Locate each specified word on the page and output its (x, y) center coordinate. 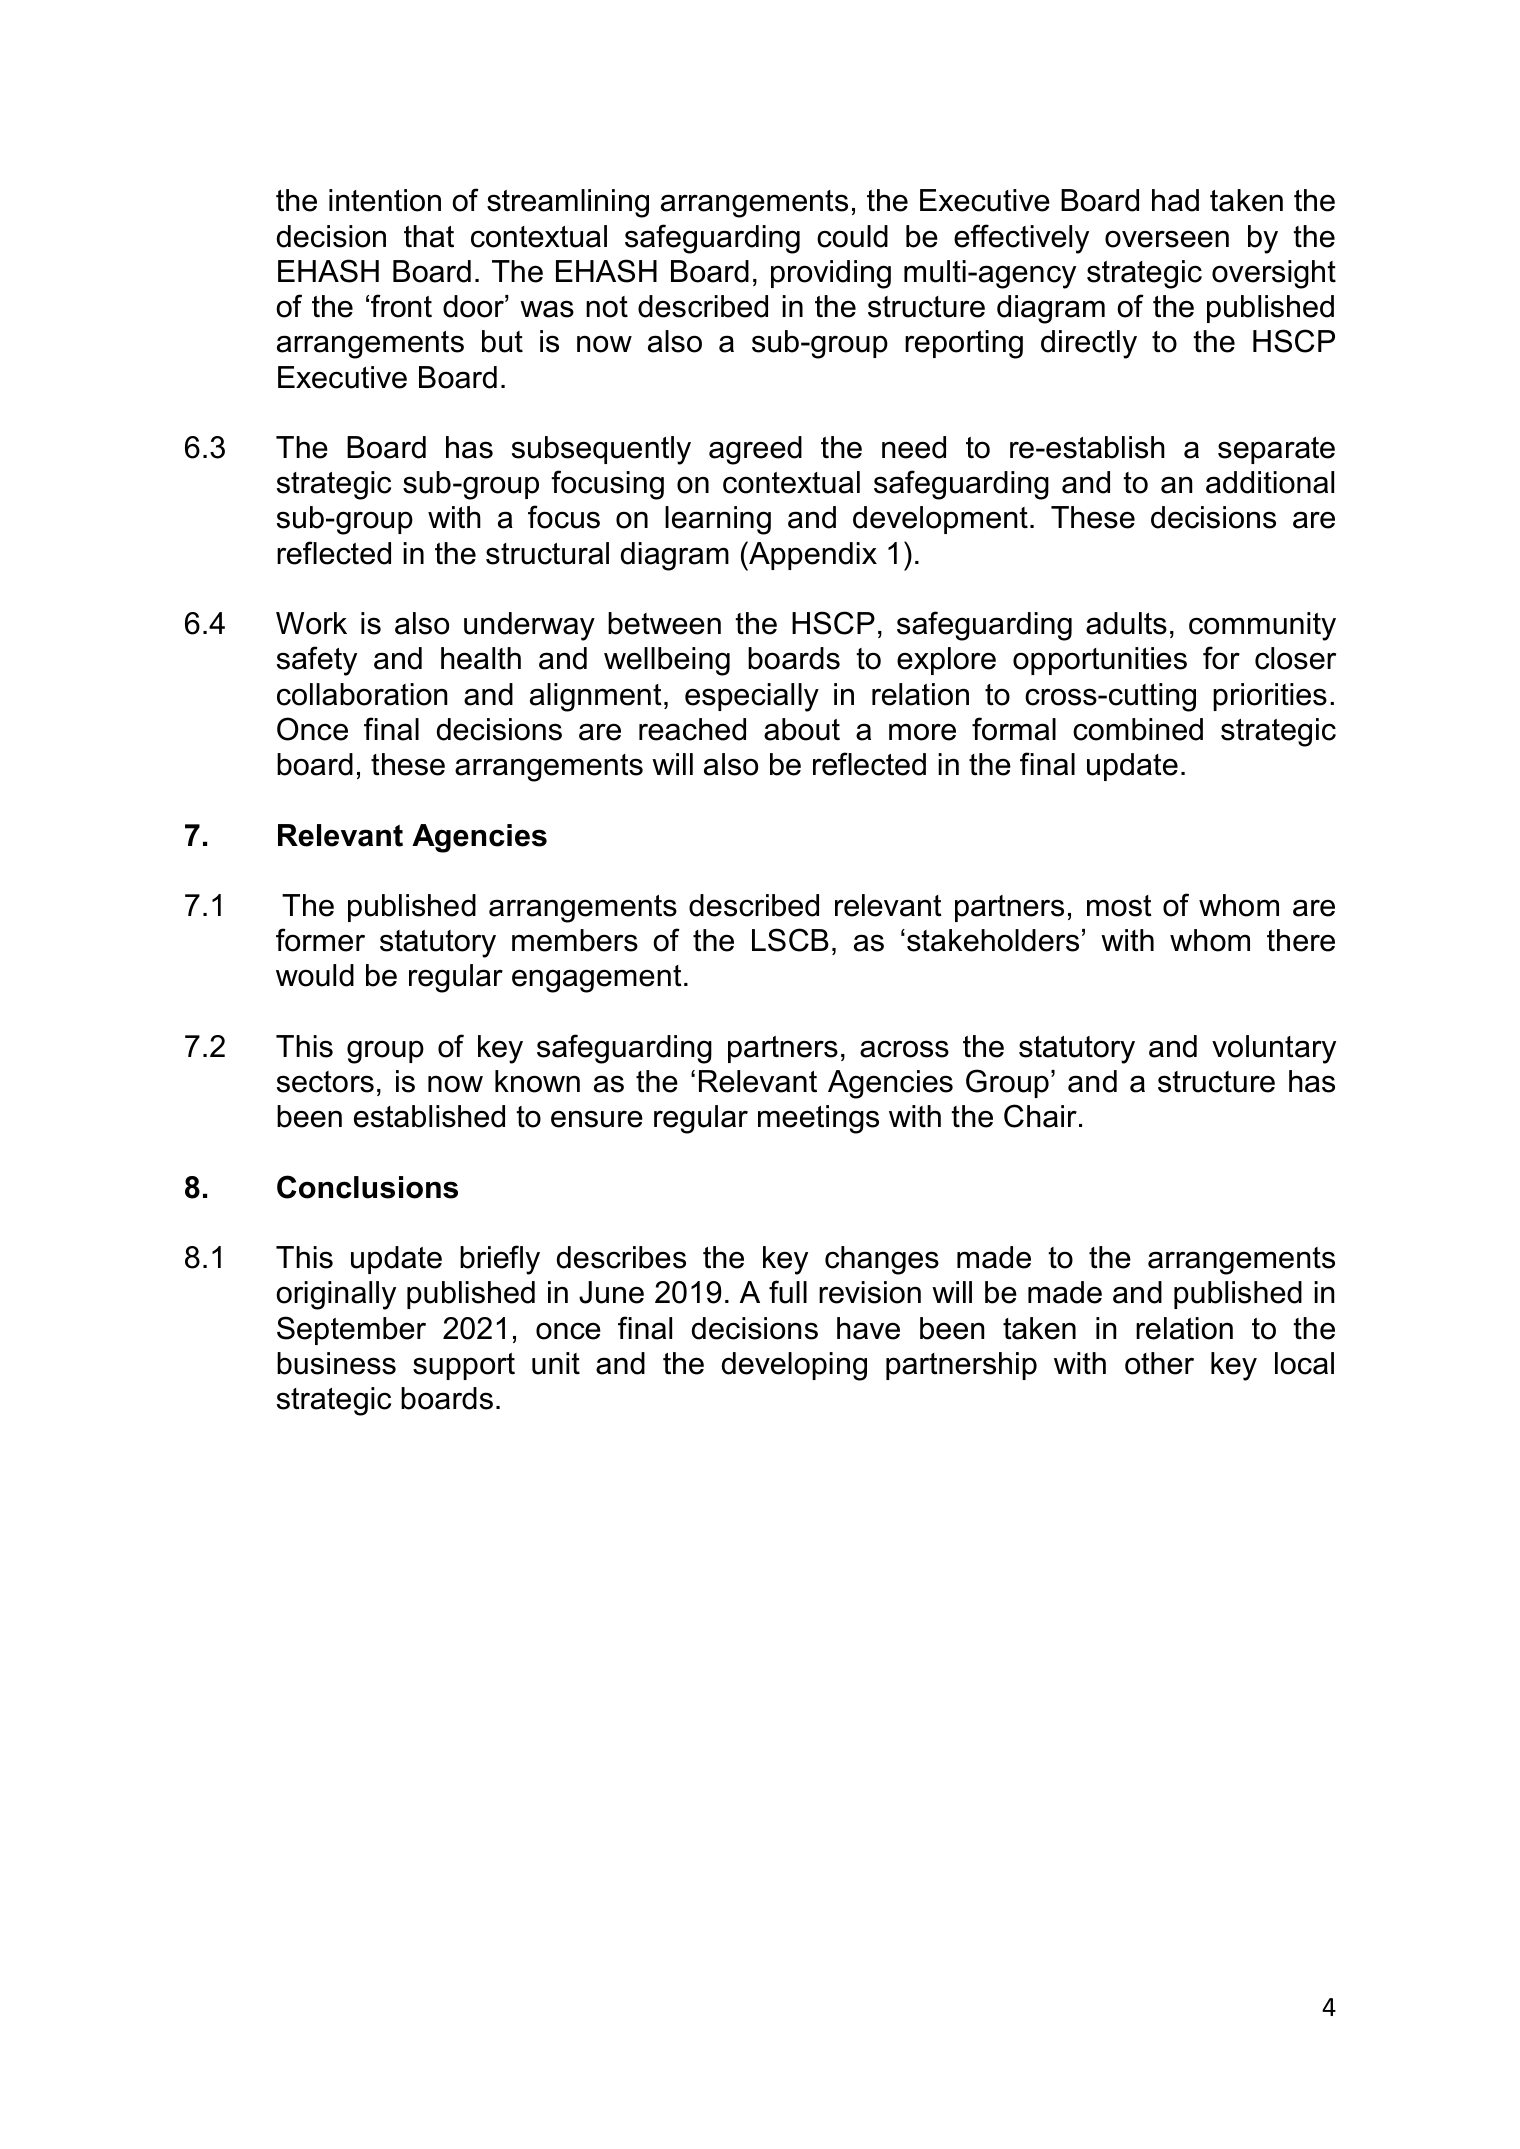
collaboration (362, 694)
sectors (325, 1082)
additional (1270, 482)
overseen (1167, 239)
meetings (818, 1119)
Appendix (812, 556)
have (868, 1328)
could (852, 236)
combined (1138, 729)
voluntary (1274, 1049)
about (802, 729)
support (464, 1366)
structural (547, 553)
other (1159, 1363)
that (429, 236)
